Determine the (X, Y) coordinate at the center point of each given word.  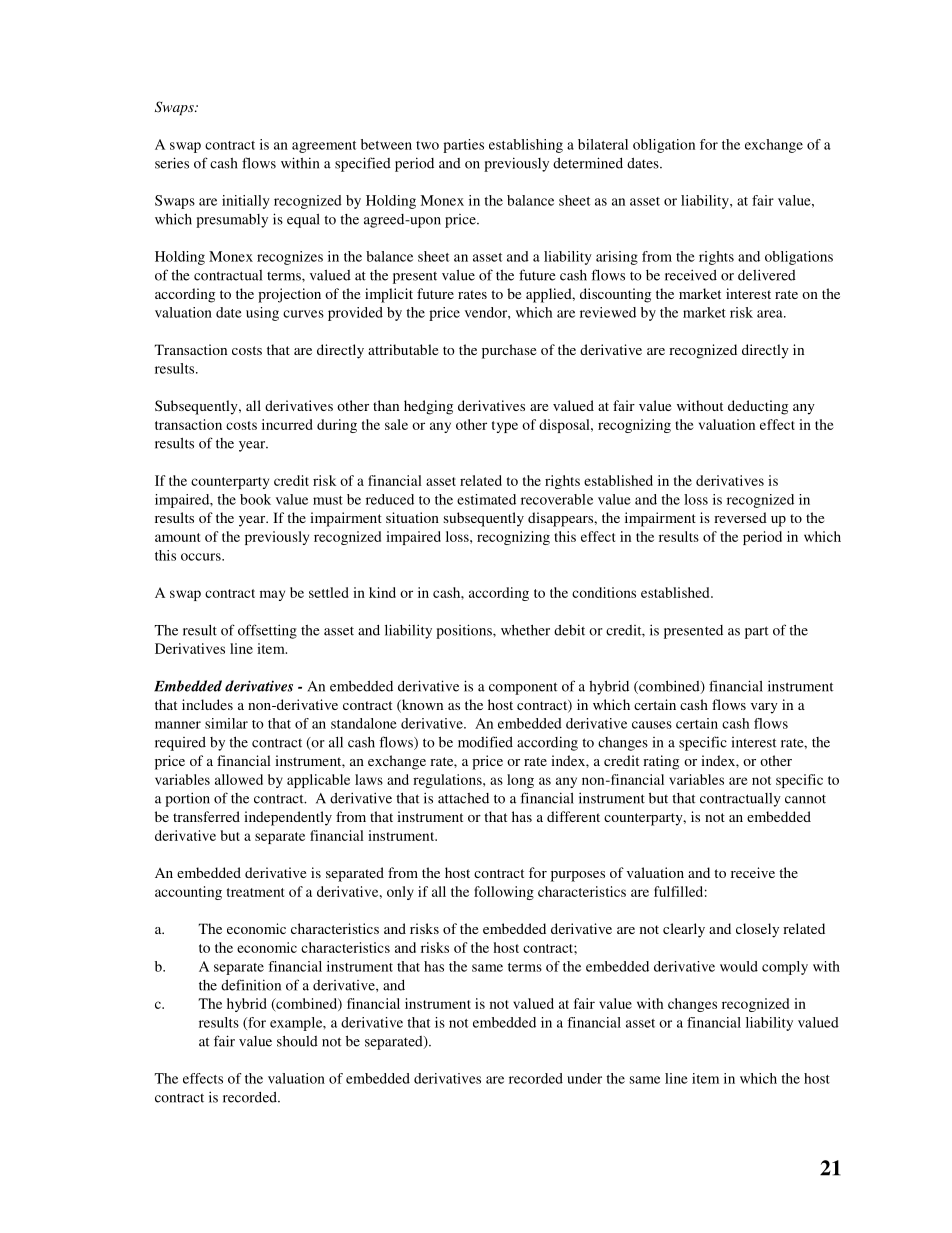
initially (246, 202)
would (739, 966)
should (297, 1041)
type (505, 427)
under (584, 1078)
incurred (287, 424)
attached (463, 798)
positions (465, 631)
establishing (526, 146)
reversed (740, 517)
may (272, 595)
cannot (805, 799)
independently (288, 818)
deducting (758, 407)
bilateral (603, 144)
